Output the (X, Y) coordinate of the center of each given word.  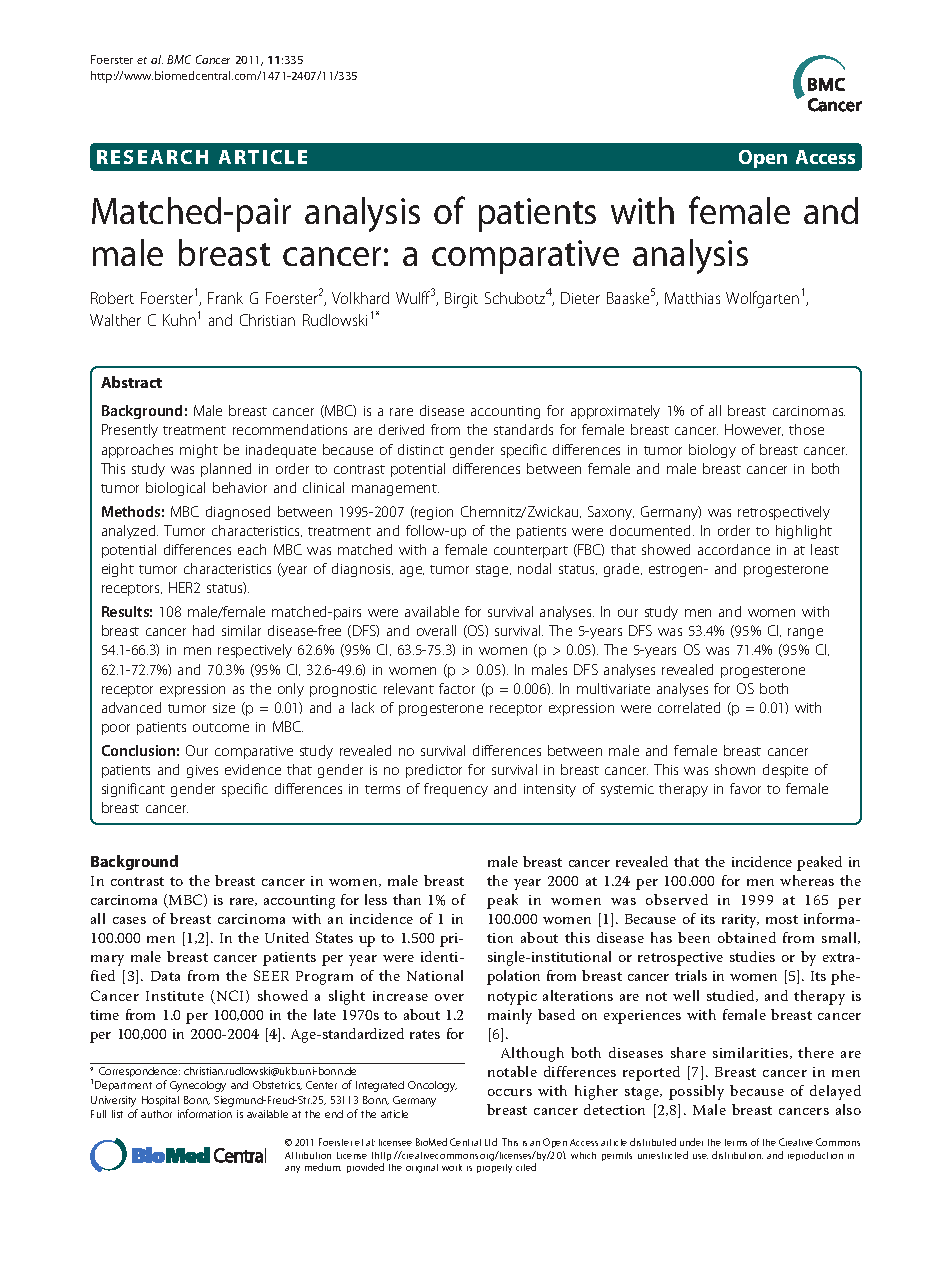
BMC (179, 59)
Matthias (692, 298)
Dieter (580, 298)
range (805, 633)
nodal (534, 568)
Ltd (491, 1142)
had (203, 630)
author (156, 1114)
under (691, 1142)
